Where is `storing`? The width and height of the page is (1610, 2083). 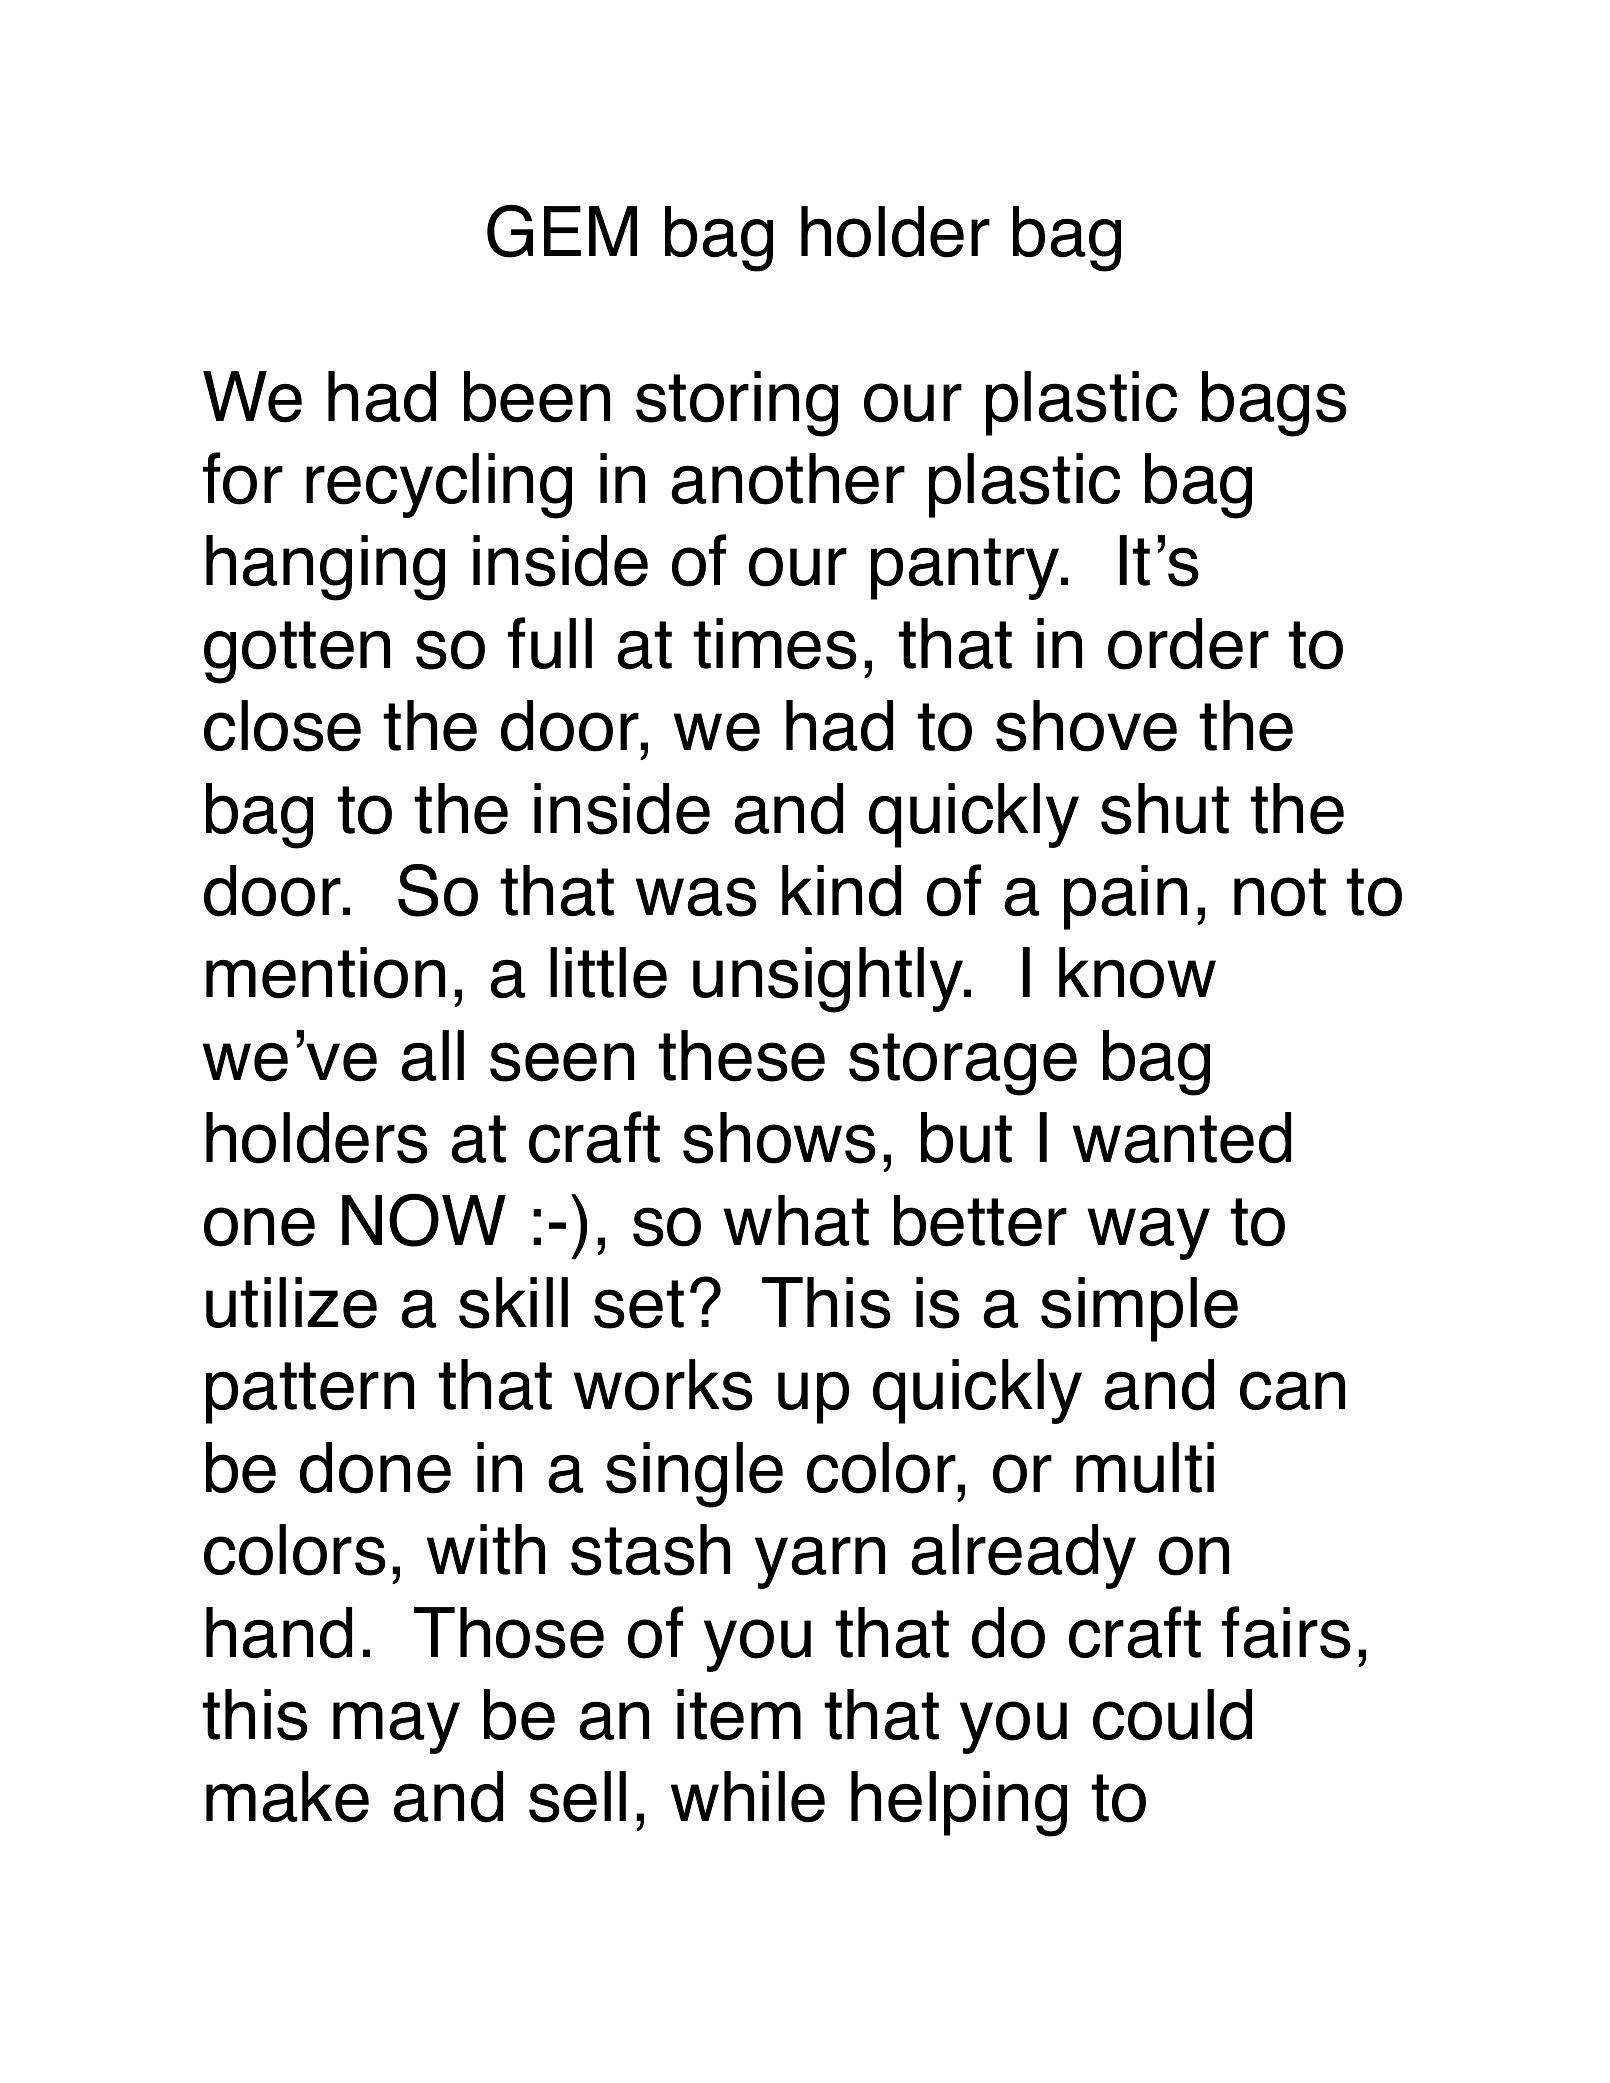 storing is located at coordinates (737, 404).
